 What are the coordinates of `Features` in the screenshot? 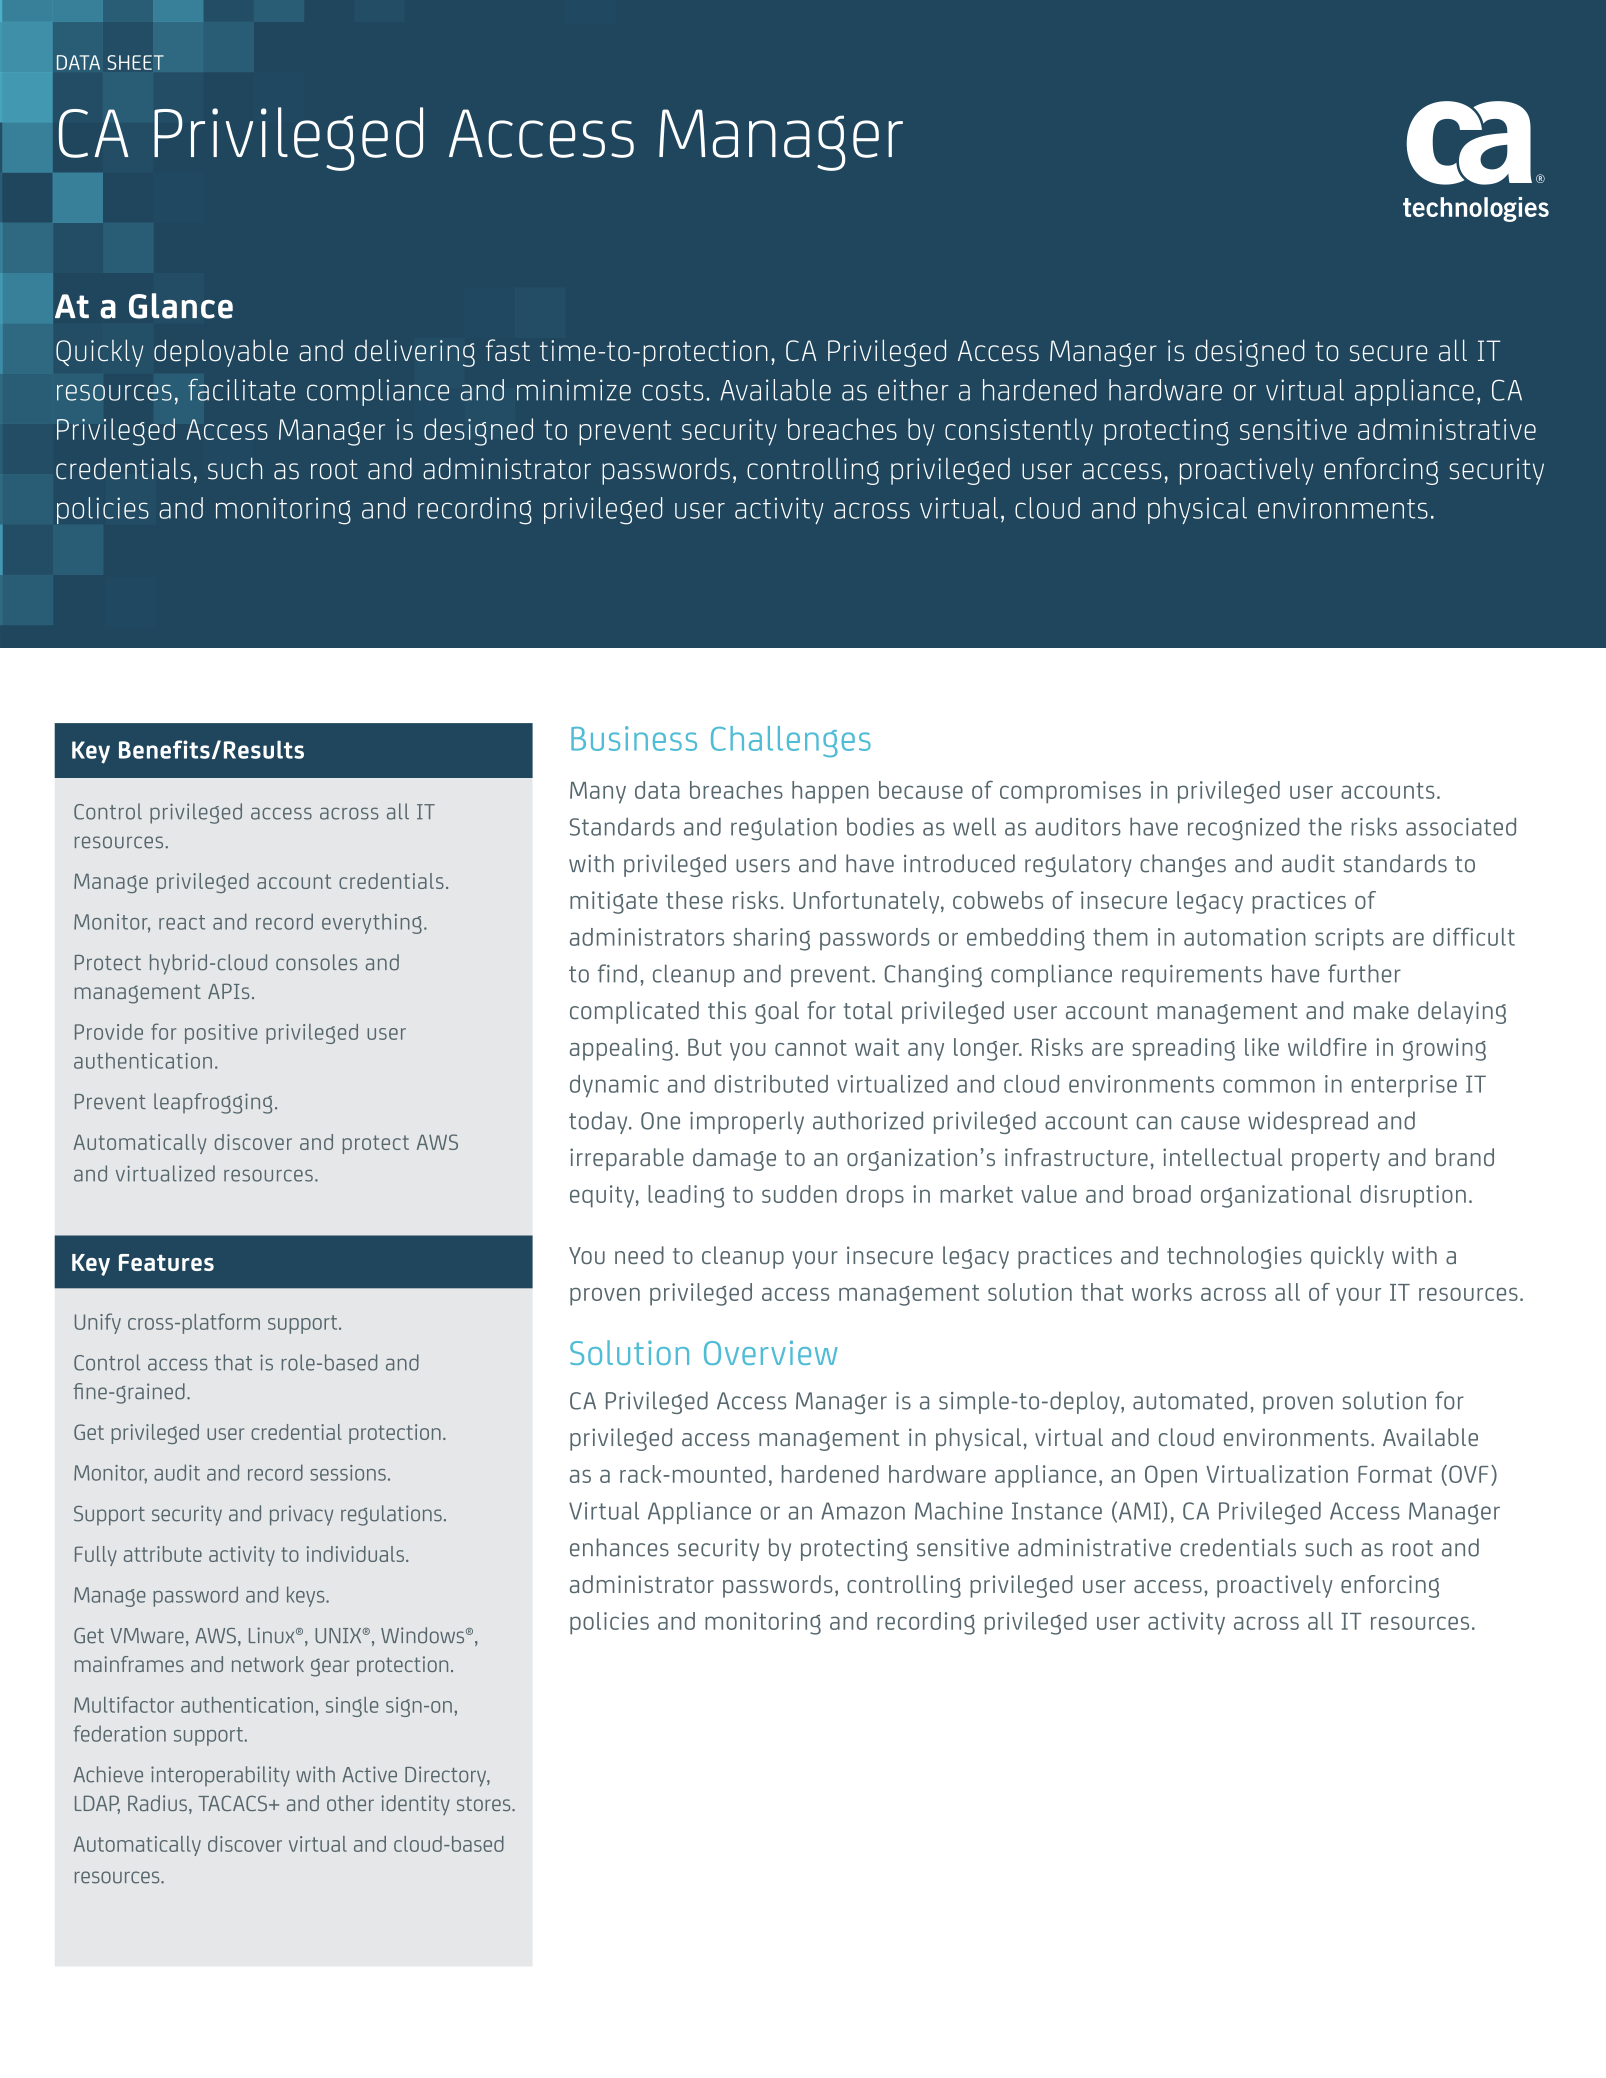 It's located at (166, 1262).
